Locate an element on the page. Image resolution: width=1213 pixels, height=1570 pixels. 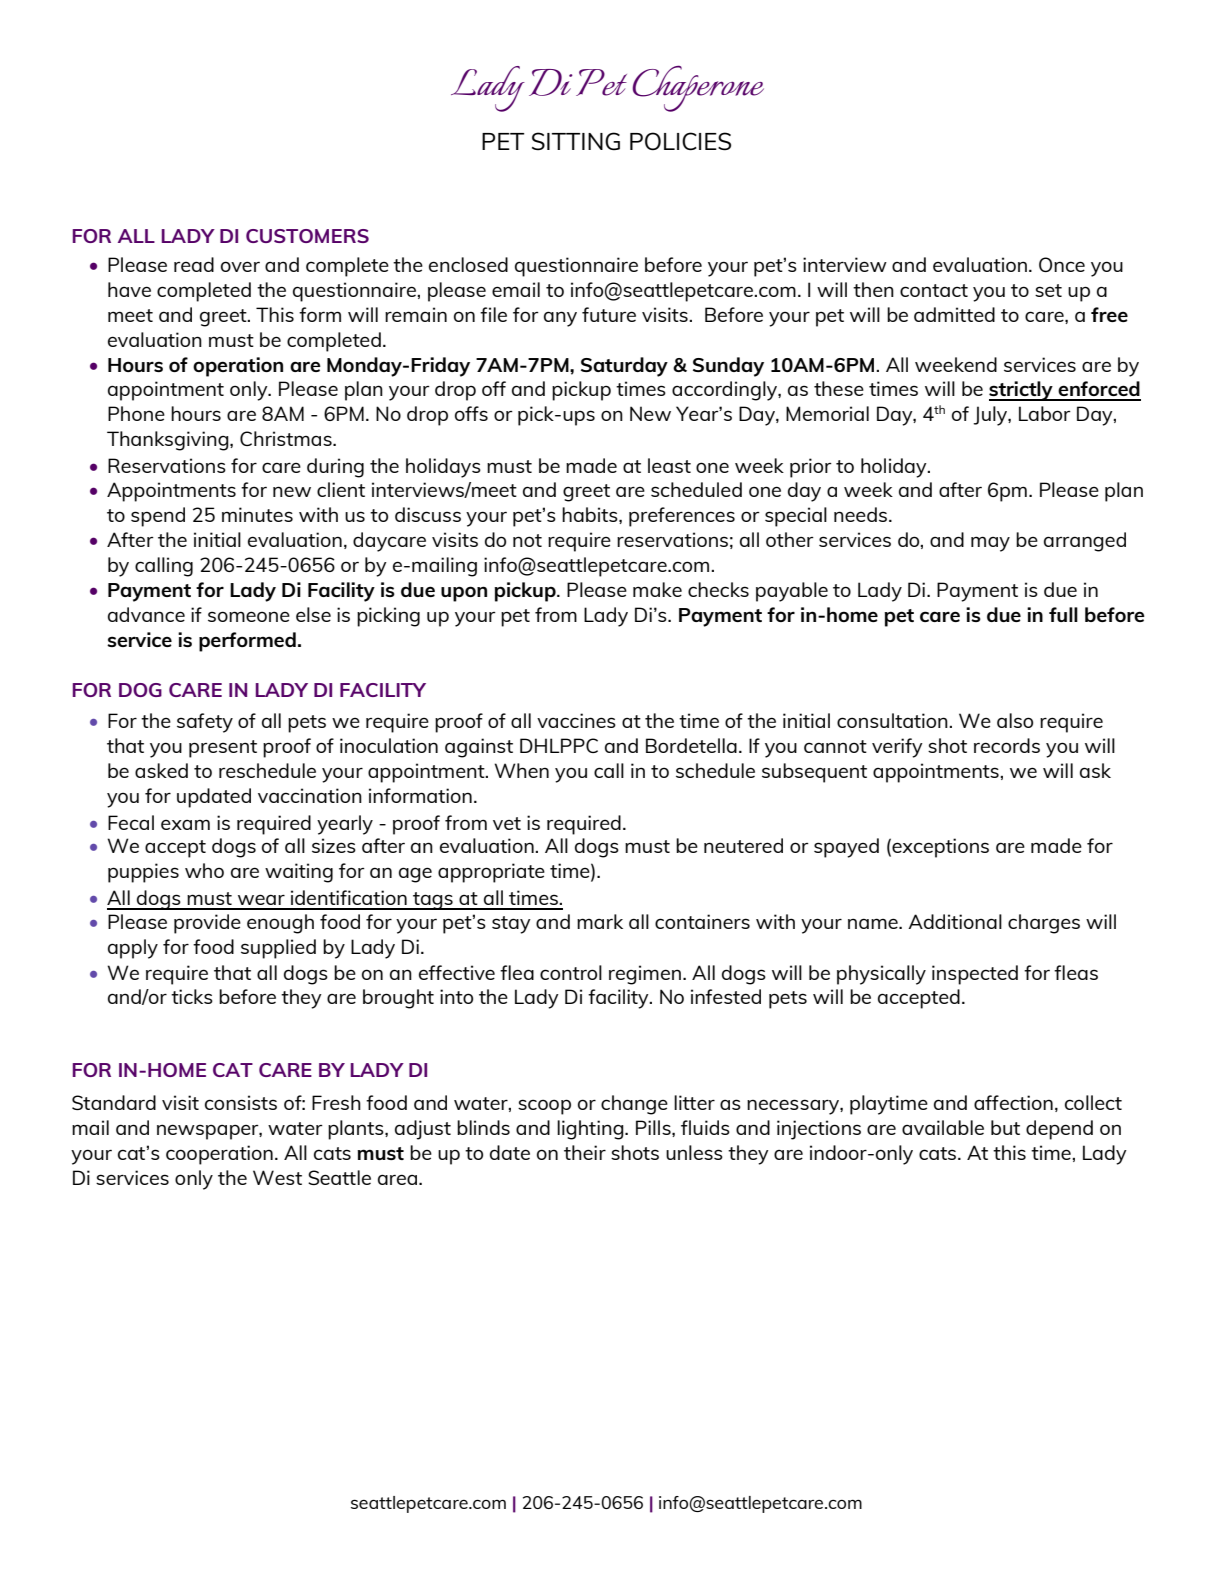
West is located at coordinates (277, 1177).
